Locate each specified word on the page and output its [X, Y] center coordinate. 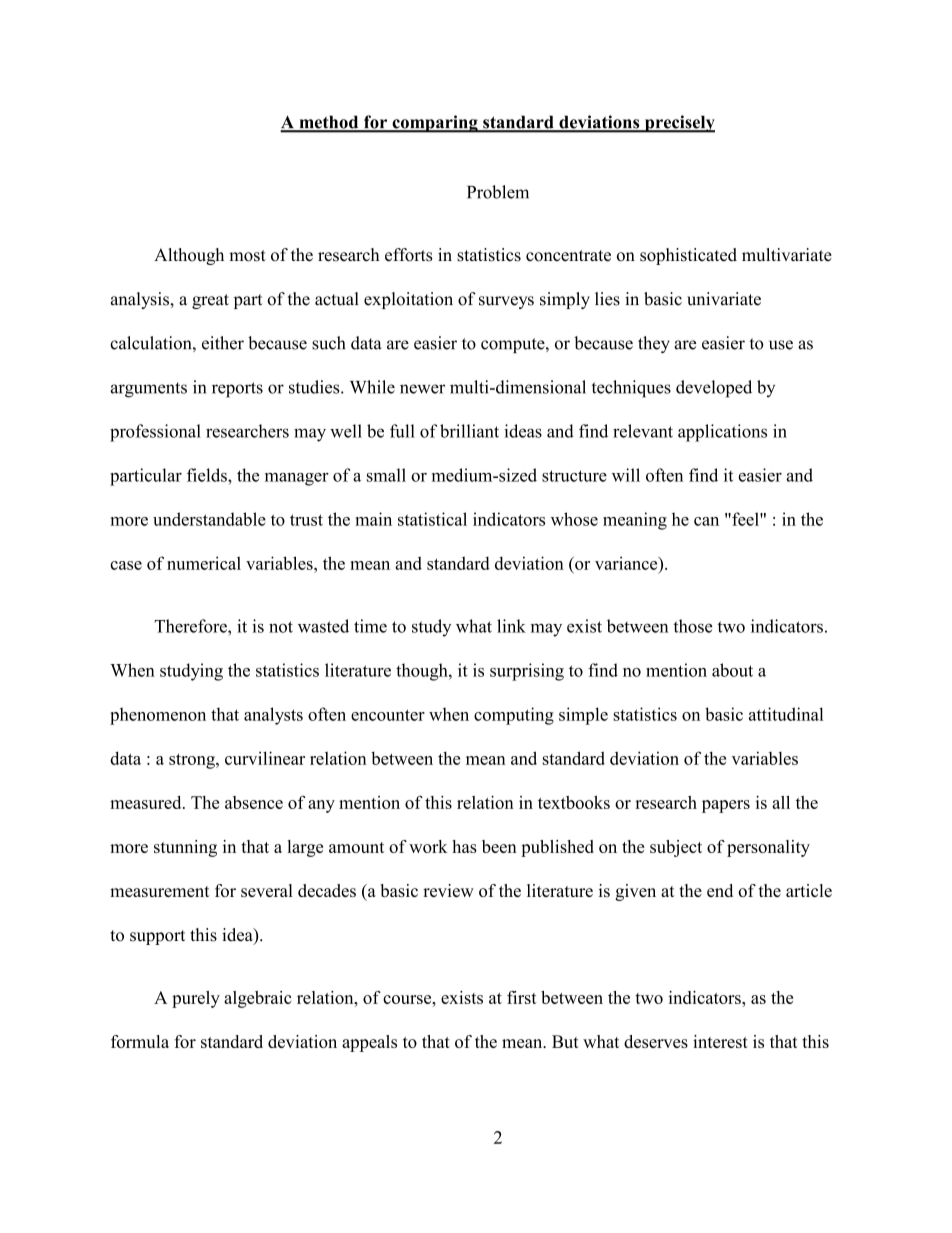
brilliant [469, 431]
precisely [678, 124]
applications [722, 433]
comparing [435, 124]
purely [196, 999]
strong [193, 761]
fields [208, 475]
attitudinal [786, 714]
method [329, 123]
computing [514, 716]
